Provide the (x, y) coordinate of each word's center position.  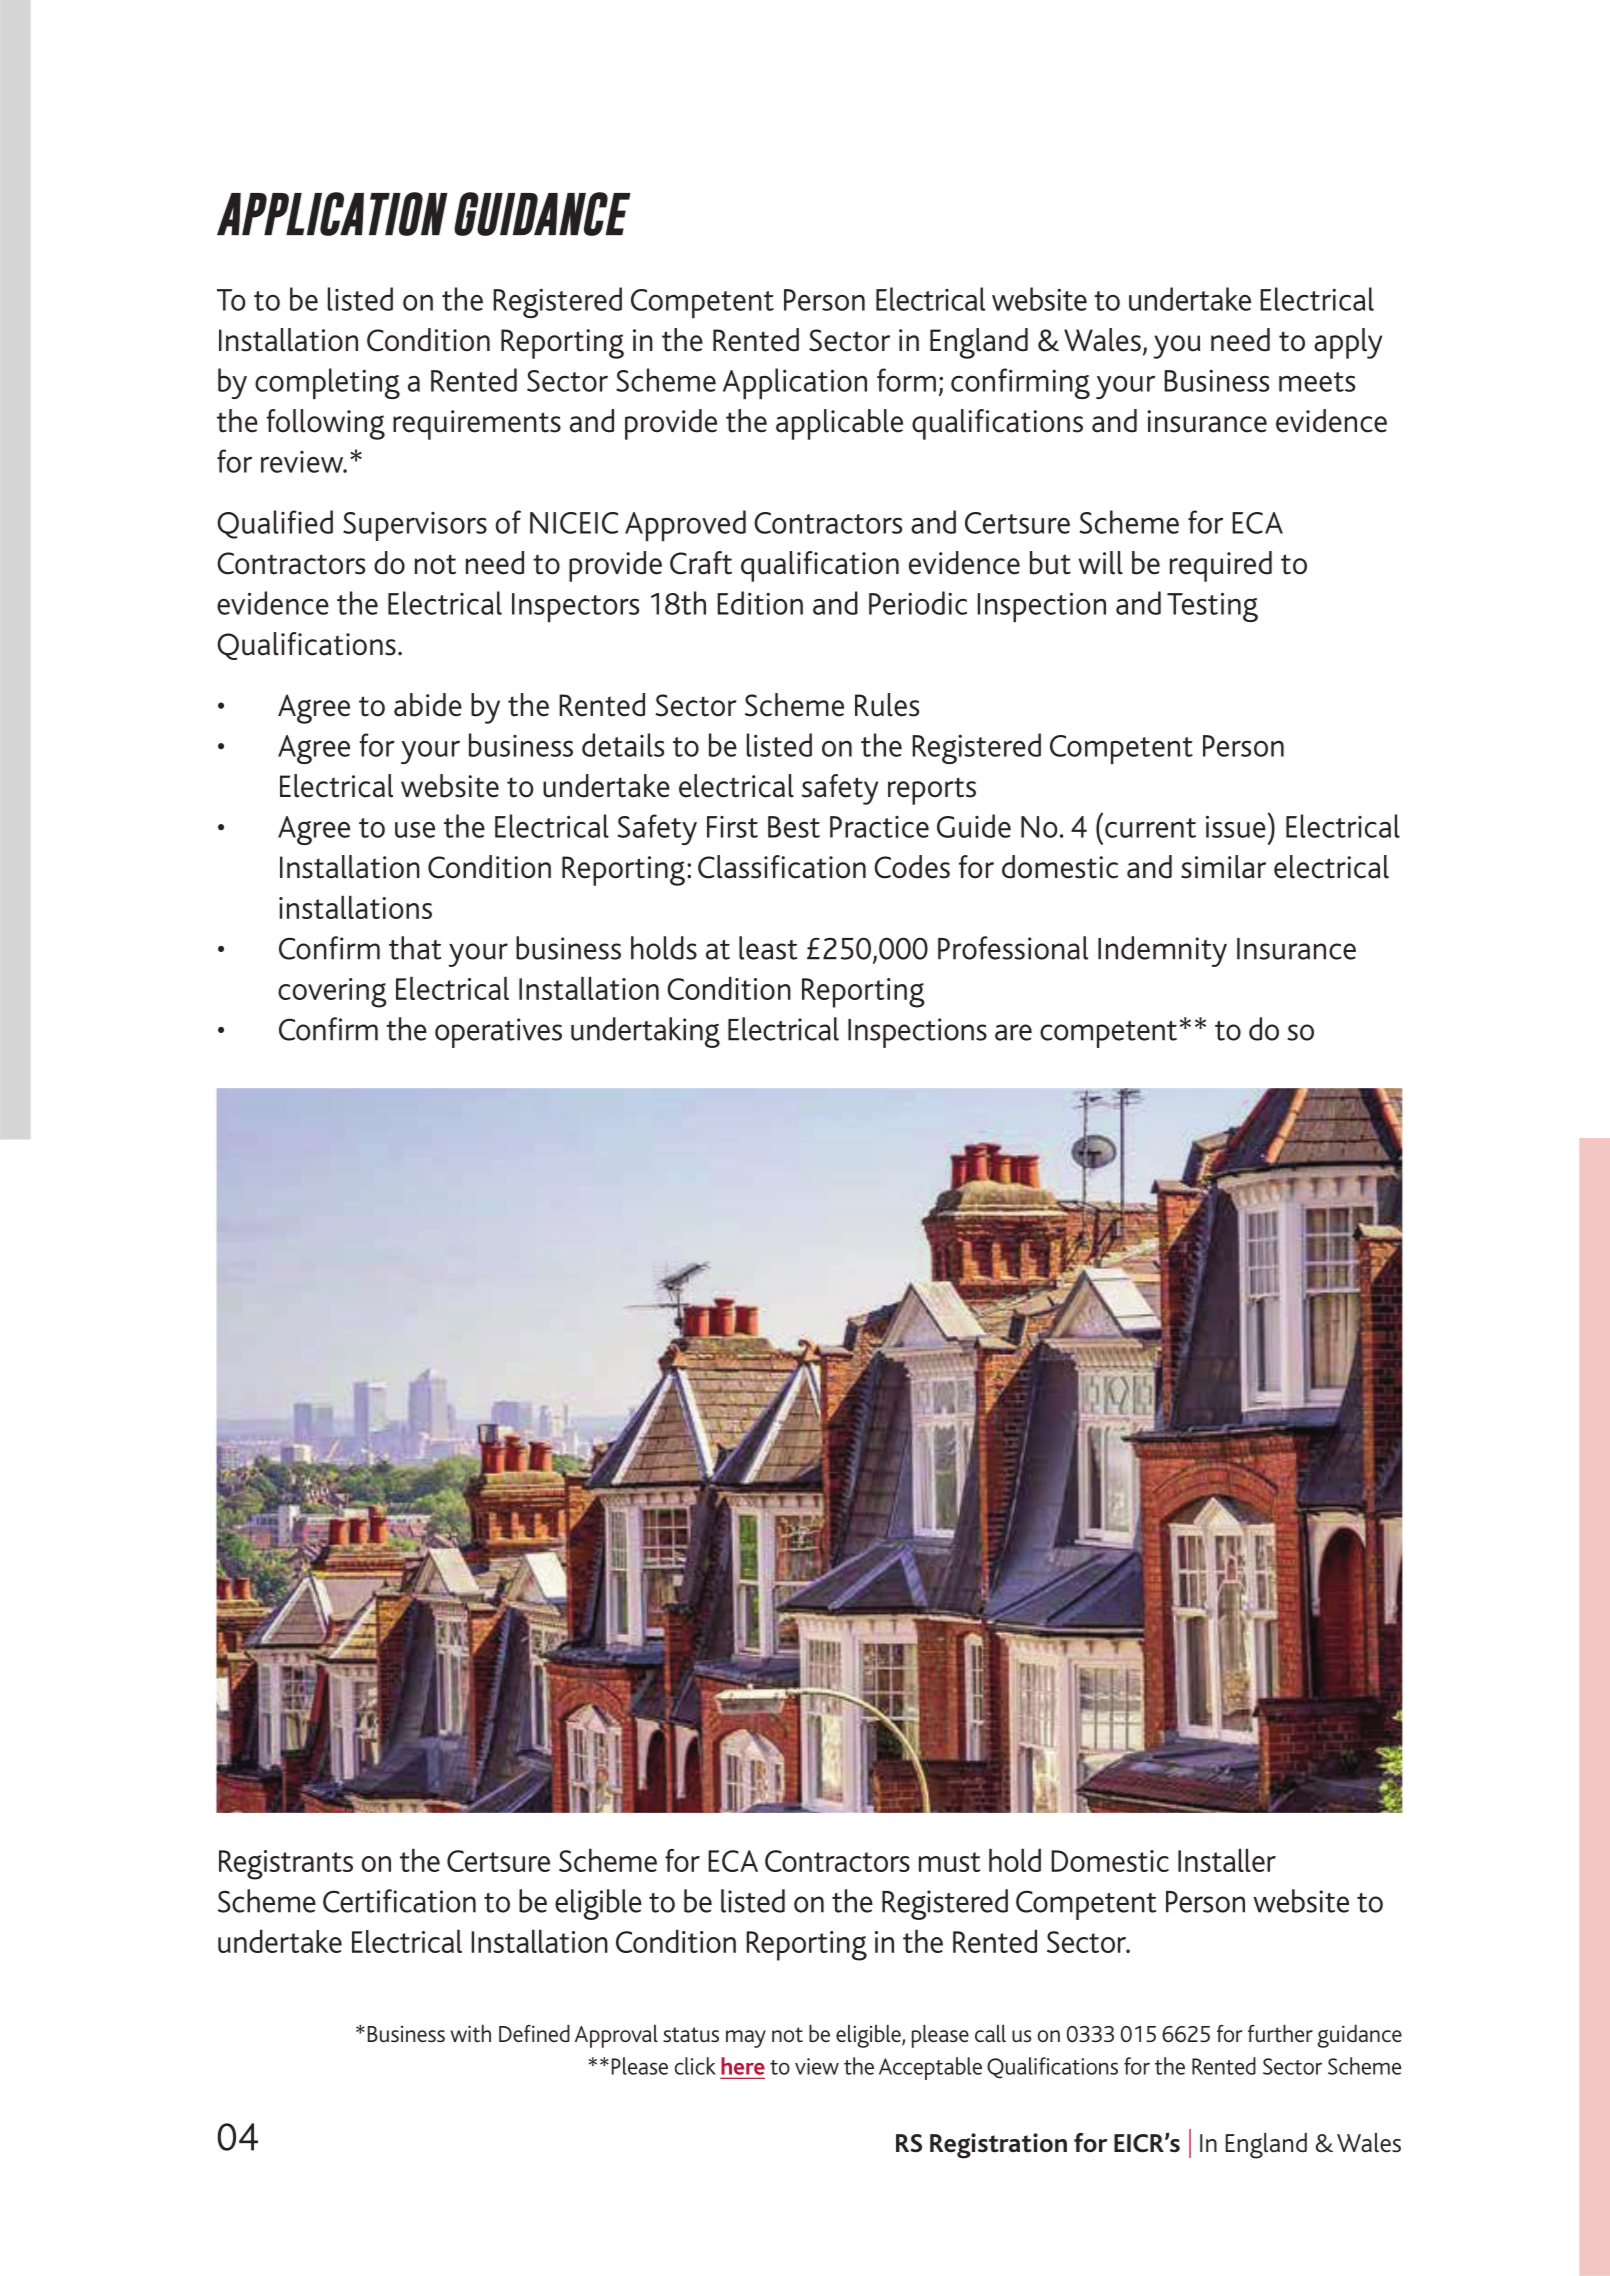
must (950, 1862)
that (415, 948)
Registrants (286, 1865)
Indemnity (1162, 951)
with (470, 2033)
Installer (1227, 1860)
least (768, 948)
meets (1317, 382)
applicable (839, 424)
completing (327, 383)
